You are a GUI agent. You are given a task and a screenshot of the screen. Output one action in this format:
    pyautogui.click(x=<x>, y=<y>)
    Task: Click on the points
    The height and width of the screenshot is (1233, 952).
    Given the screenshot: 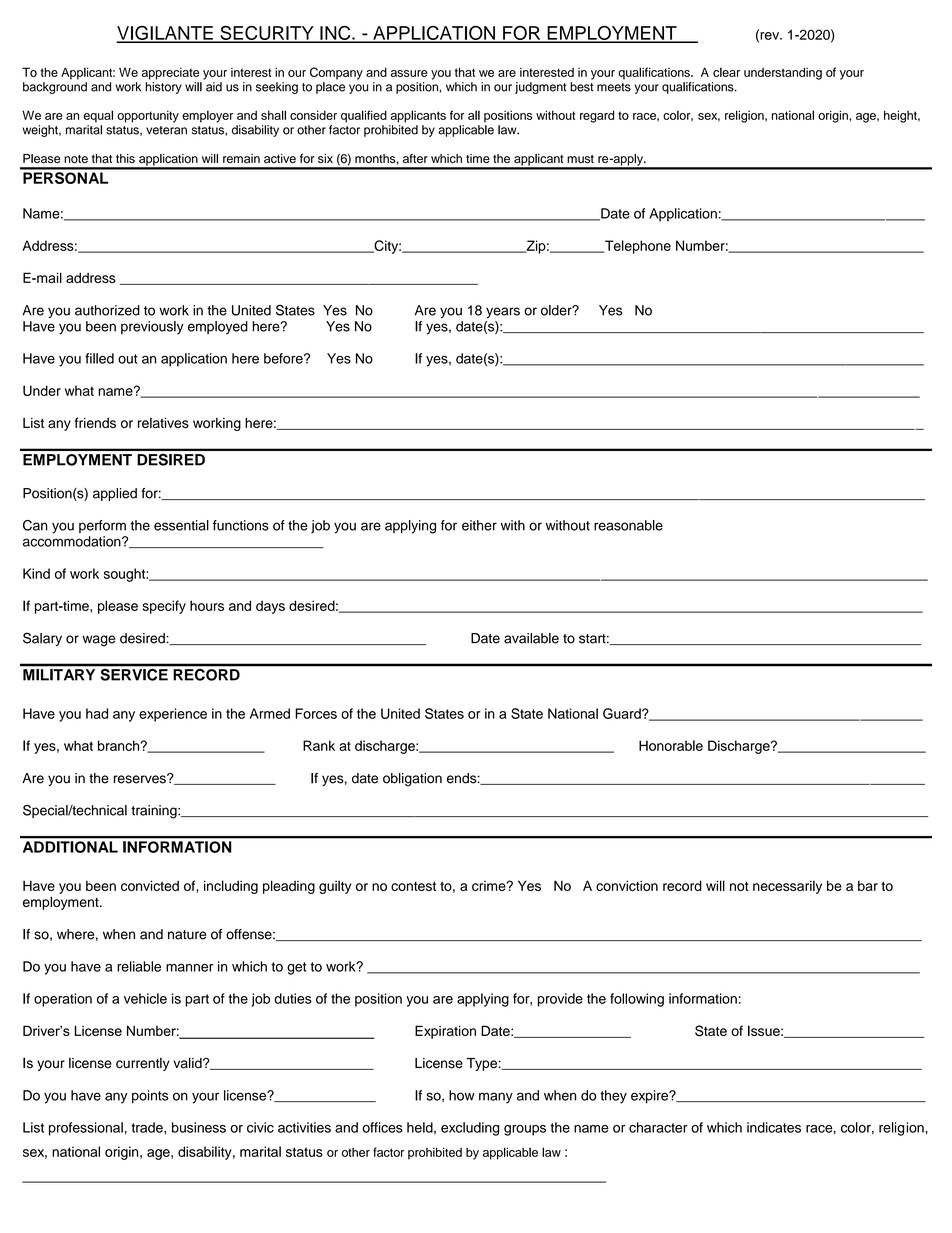 What is the action you would take?
    pyautogui.click(x=150, y=1097)
